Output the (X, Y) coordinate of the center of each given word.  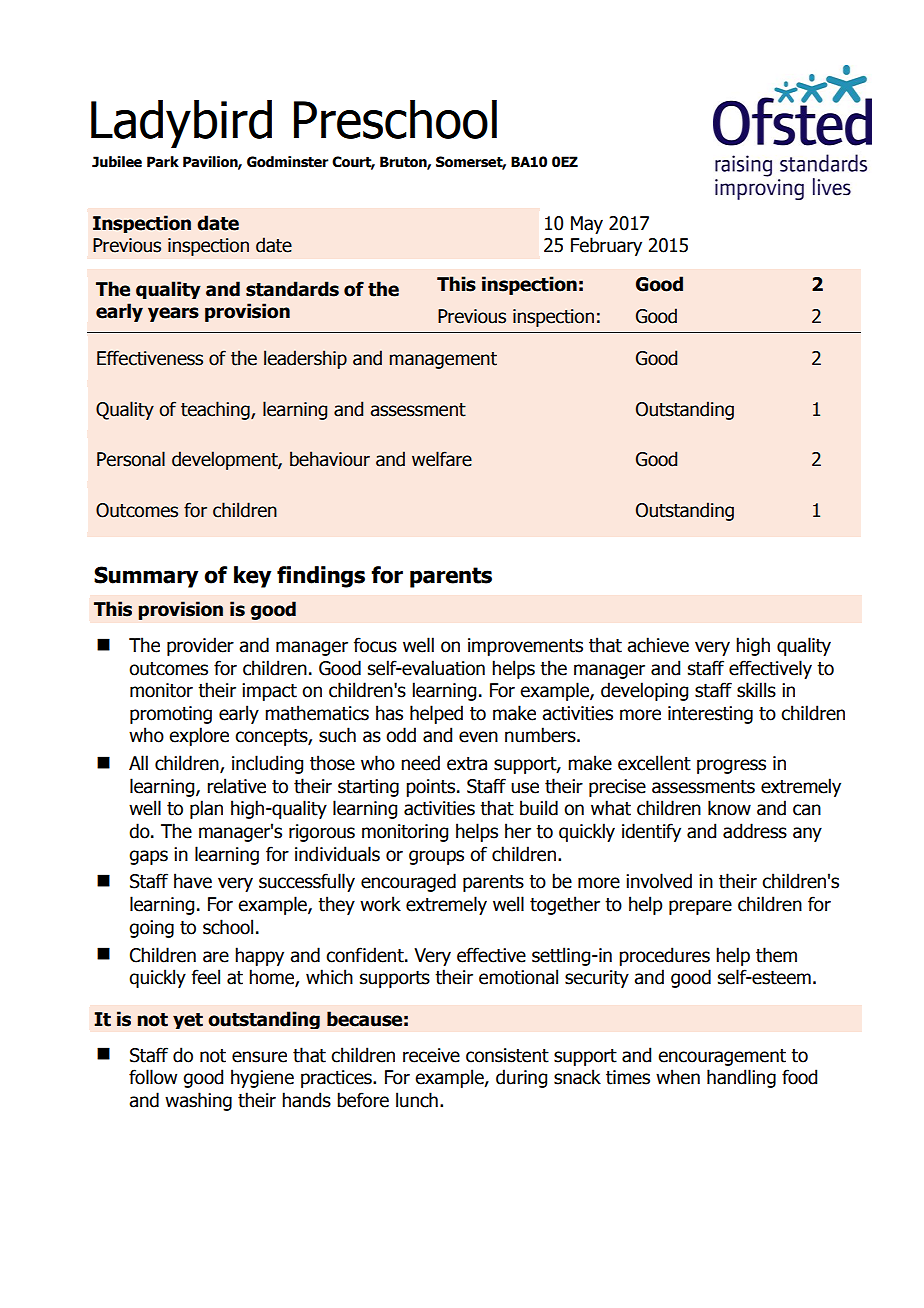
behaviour (330, 459)
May (587, 225)
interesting (710, 715)
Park (163, 162)
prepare (700, 907)
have (193, 881)
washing (198, 1101)
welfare (442, 459)
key (252, 577)
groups (436, 857)
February (606, 246)
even (478, 737)
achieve (658, 645)
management (443, 360)
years (173, 314)
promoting (171, 715)
